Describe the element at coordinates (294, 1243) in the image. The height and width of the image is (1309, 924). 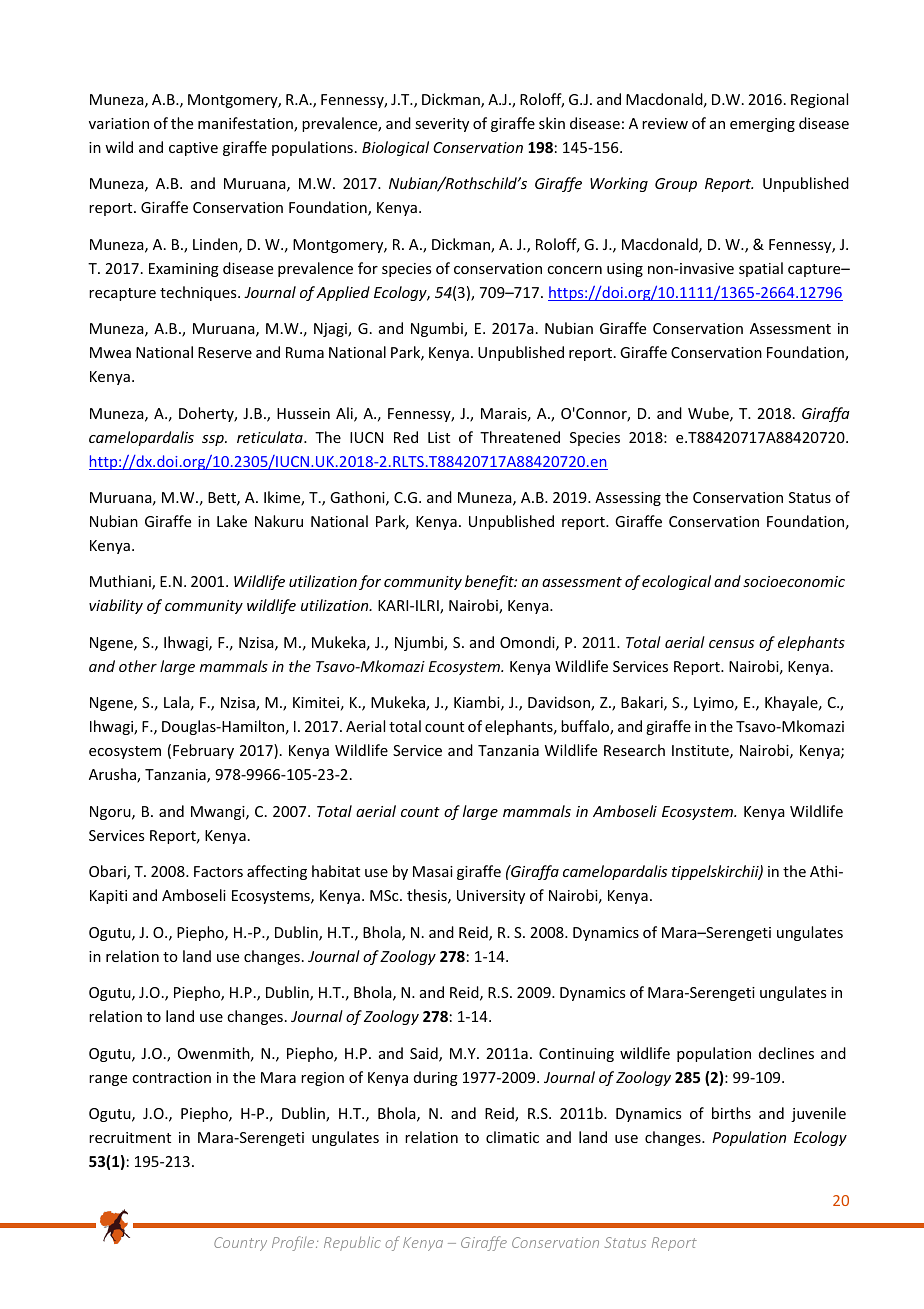
I see `Profile` at that location.
